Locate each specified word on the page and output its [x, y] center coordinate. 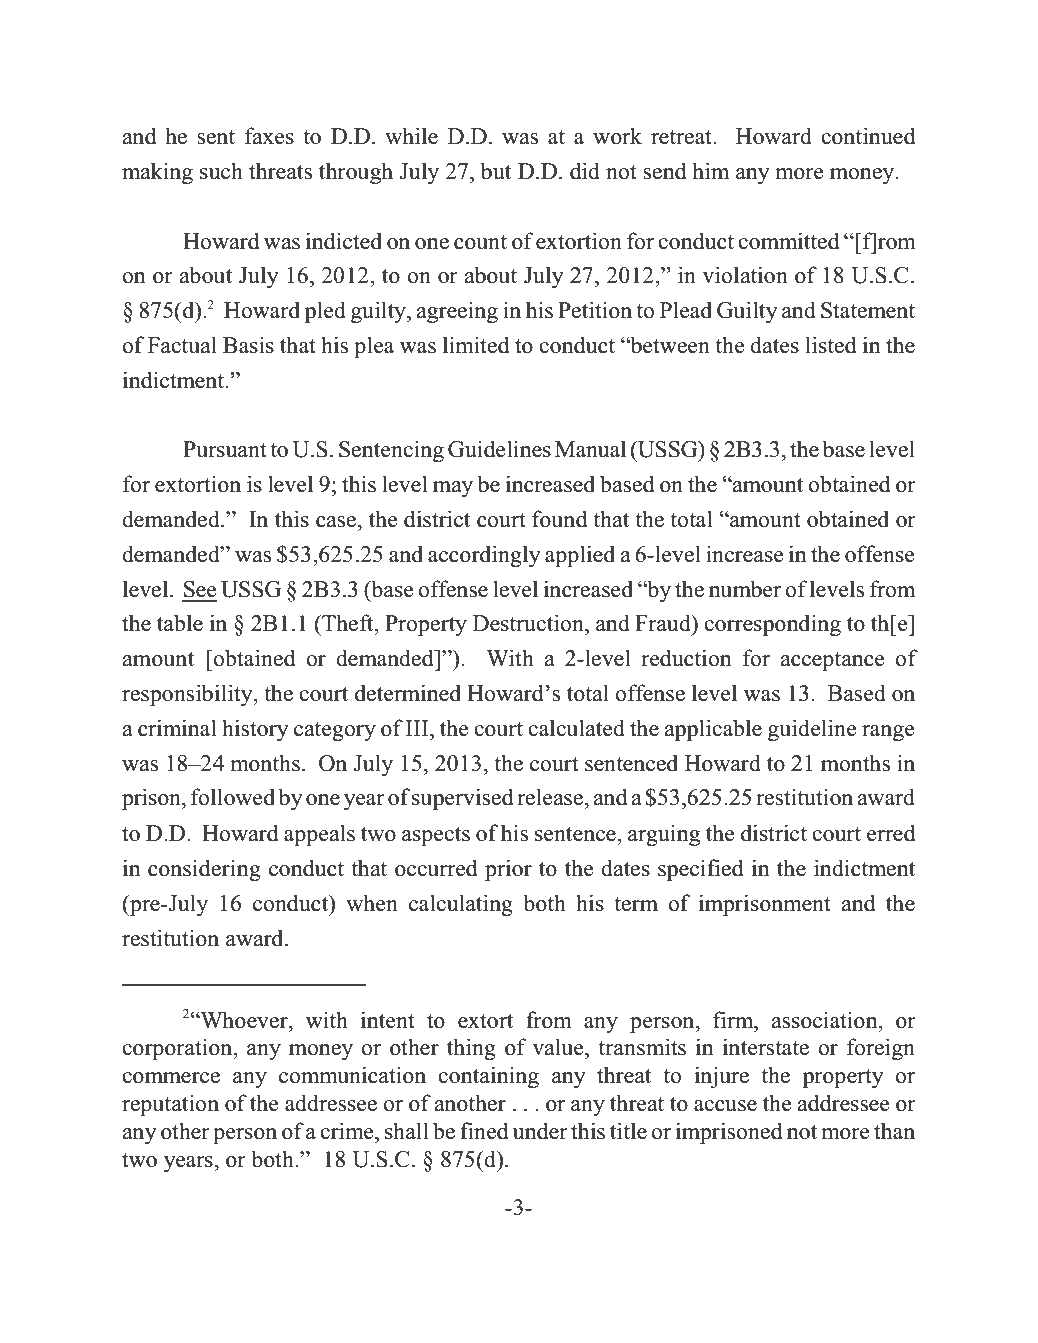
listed [830, 345]
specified [700, 870]
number [745, 589]
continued [868, 136]
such [221, 171]
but [496, 171]
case [337, 522]
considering [204, 870]
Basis [248, 345]
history [255, 730]
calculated [576, 728]
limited [476, 345]
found [559, 519]
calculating [461, 905]
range [888, 733]
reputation [170, 1105]
